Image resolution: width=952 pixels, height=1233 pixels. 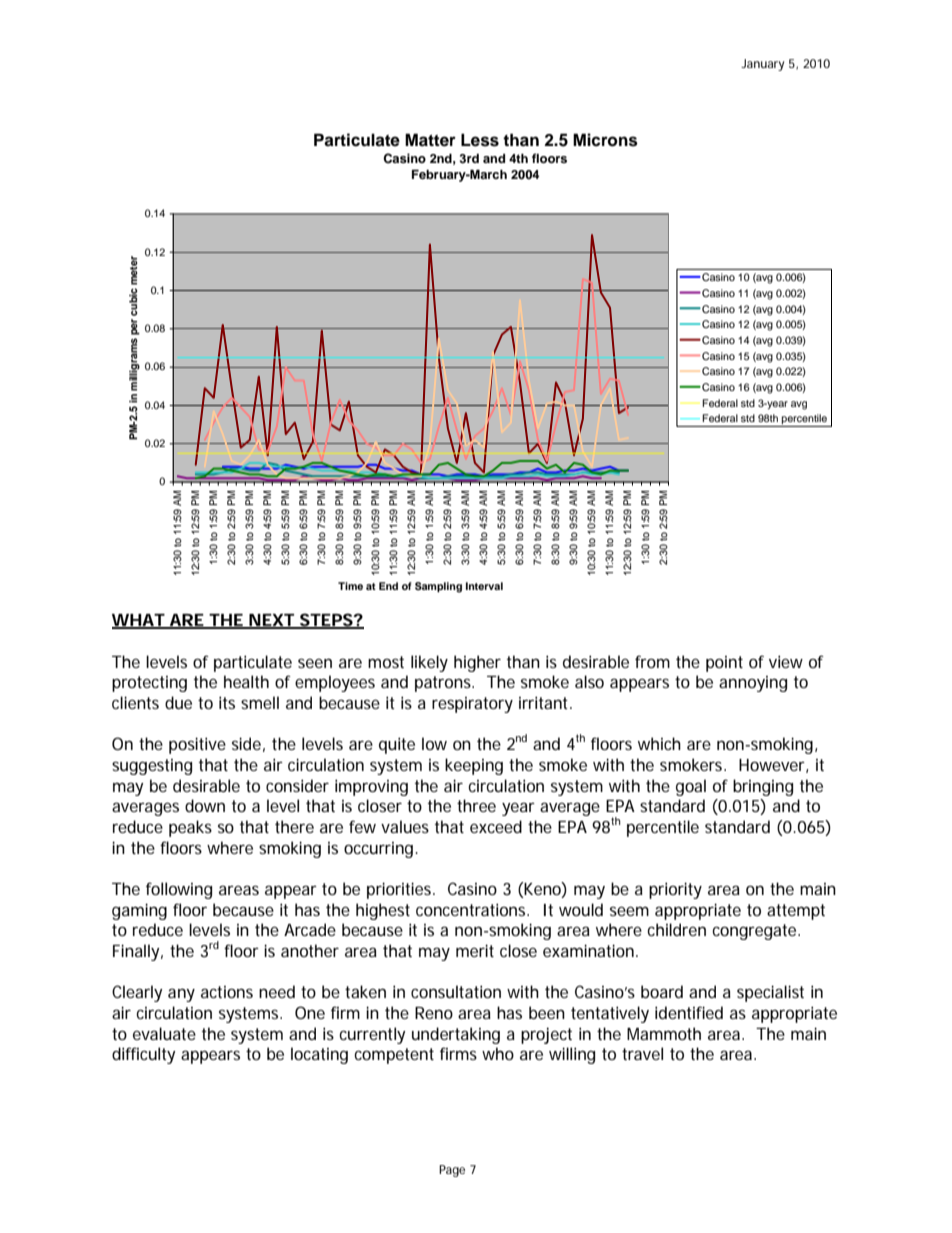 I want to click on Microns, so click(x=605, y=140).
